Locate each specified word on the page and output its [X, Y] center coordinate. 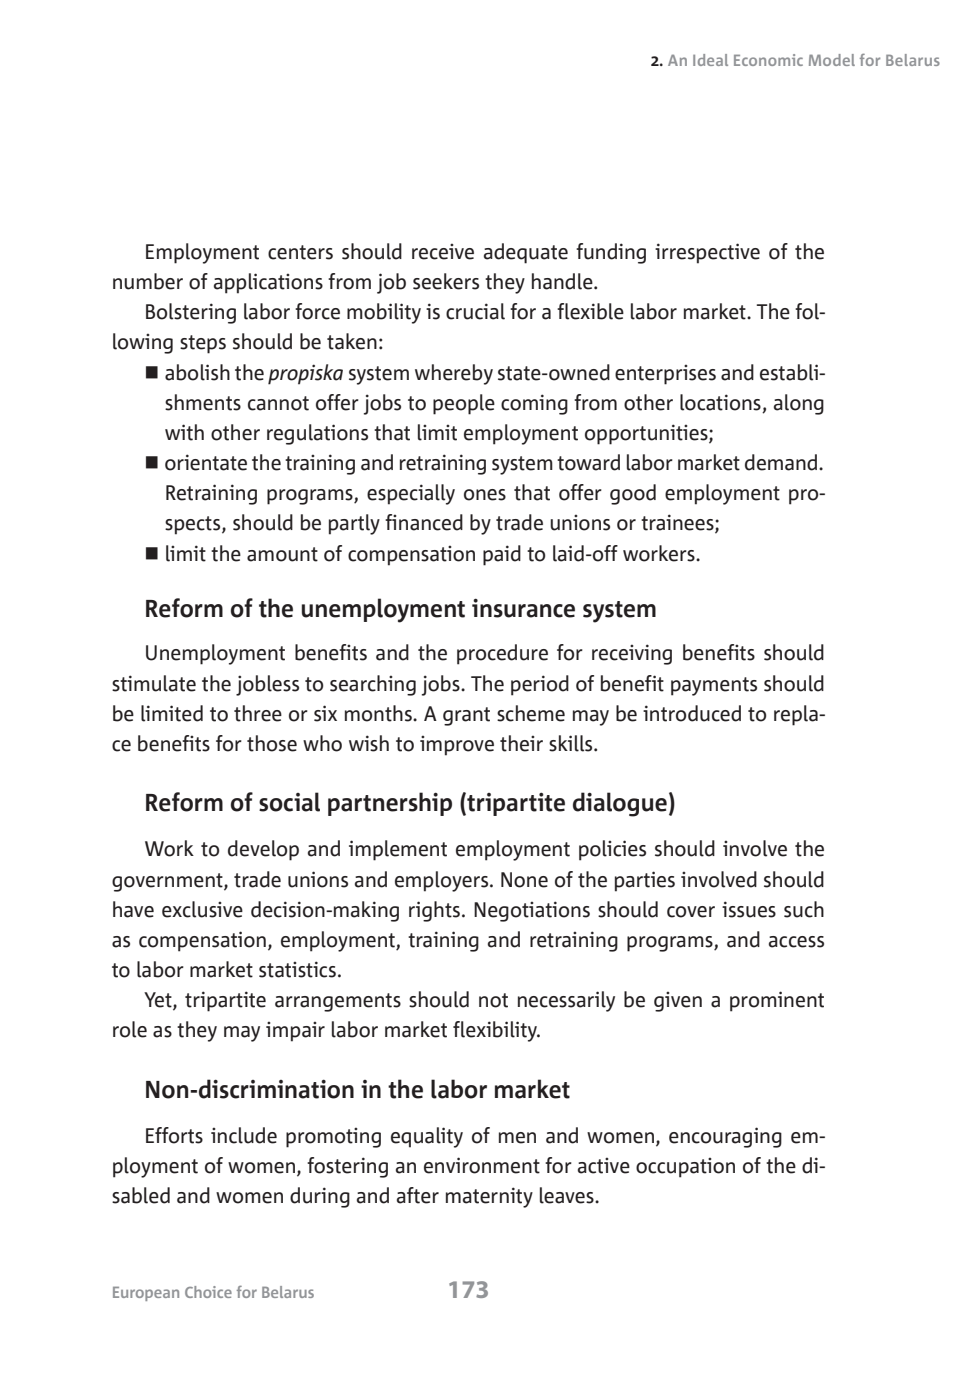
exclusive [202, 909]
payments [714, 686]
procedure [502, 654]
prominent [777, 1001]
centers [300, 252]
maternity [489, 1197]
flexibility [496, 1031]
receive [443, 251]
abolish [197, 372]
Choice [208, 1292]
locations [720, 402]
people [464, 404]
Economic [768, 60]
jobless [267, 685]
